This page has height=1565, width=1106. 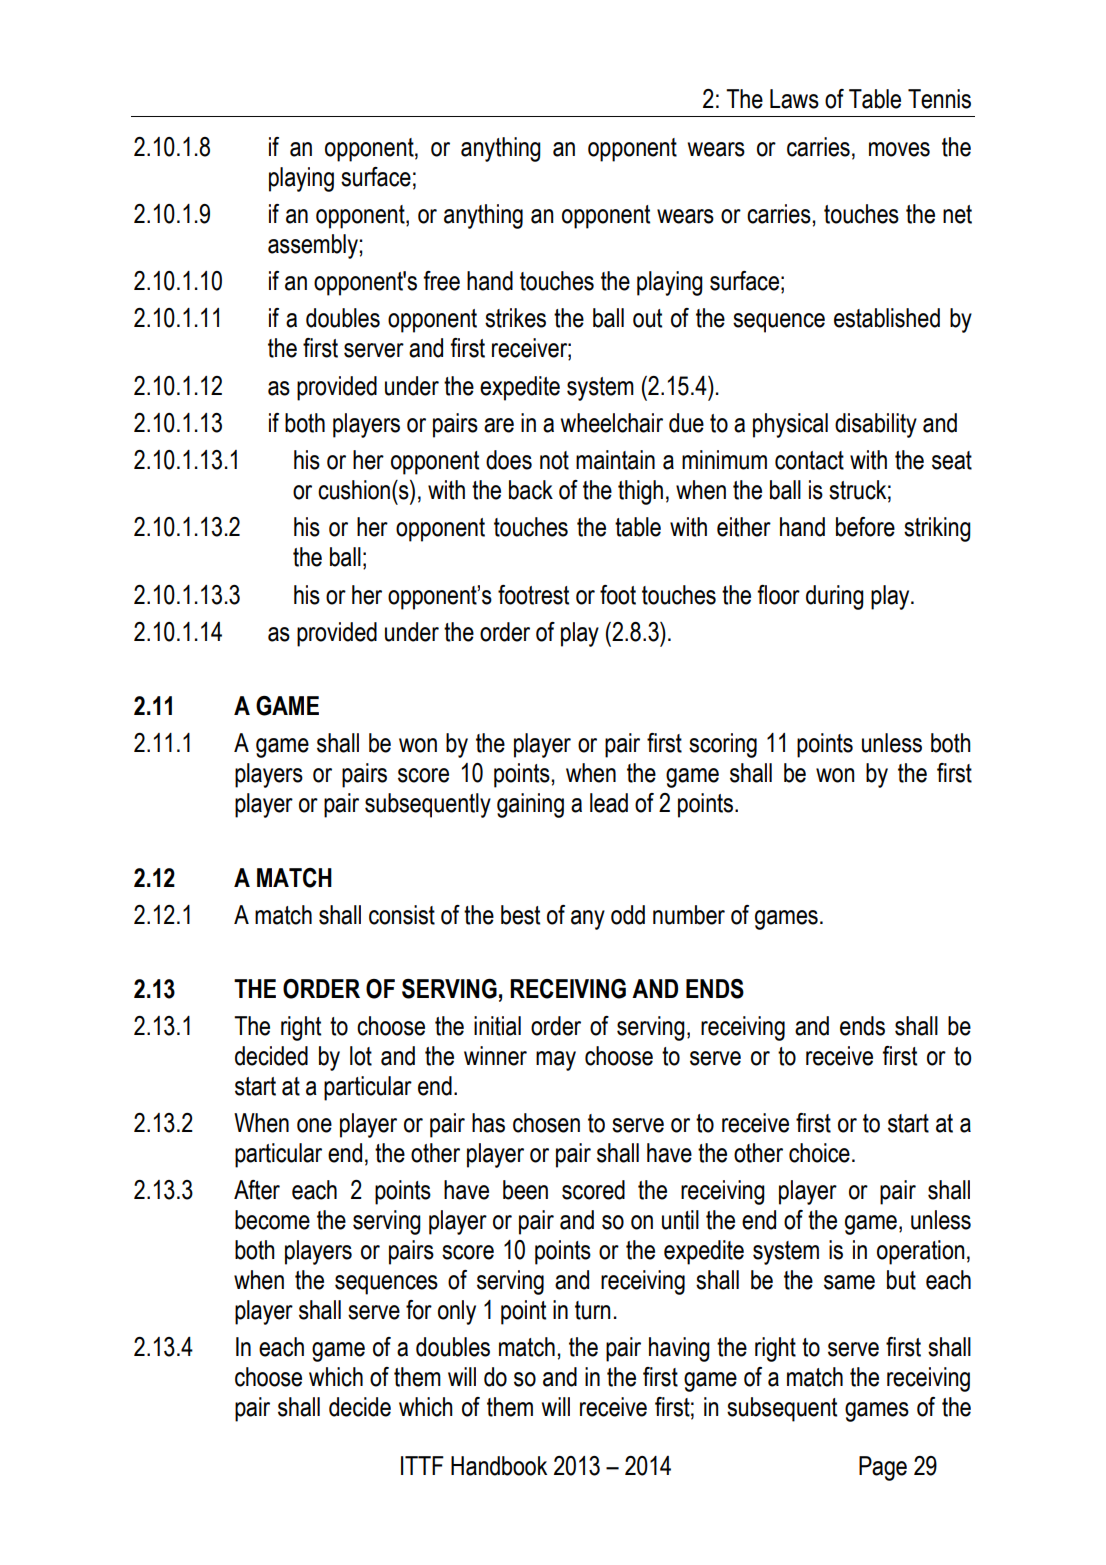 What do you see at coordinates (457, 1312) in the page?
I see `only` at bounding box center [457, 1312].
